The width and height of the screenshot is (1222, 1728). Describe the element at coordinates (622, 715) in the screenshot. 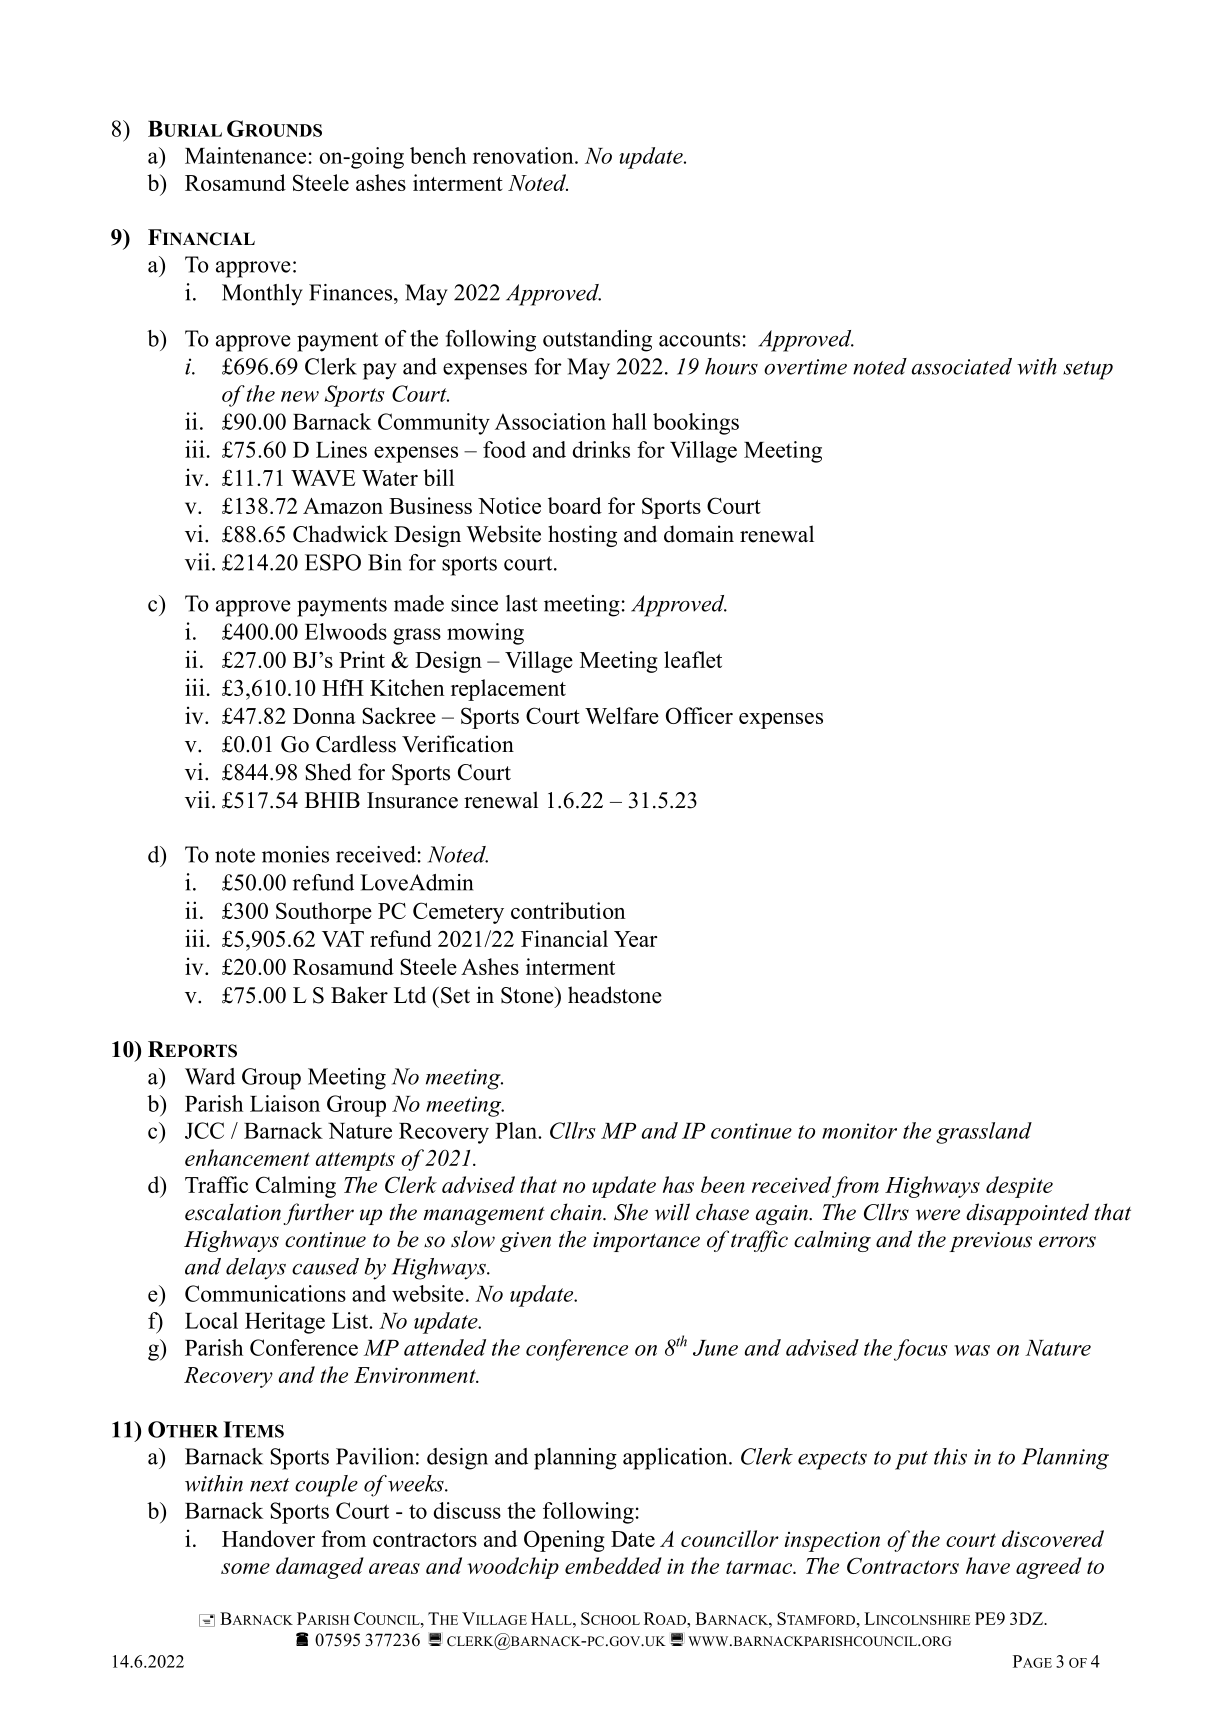

I see `Welfare` at that location.
